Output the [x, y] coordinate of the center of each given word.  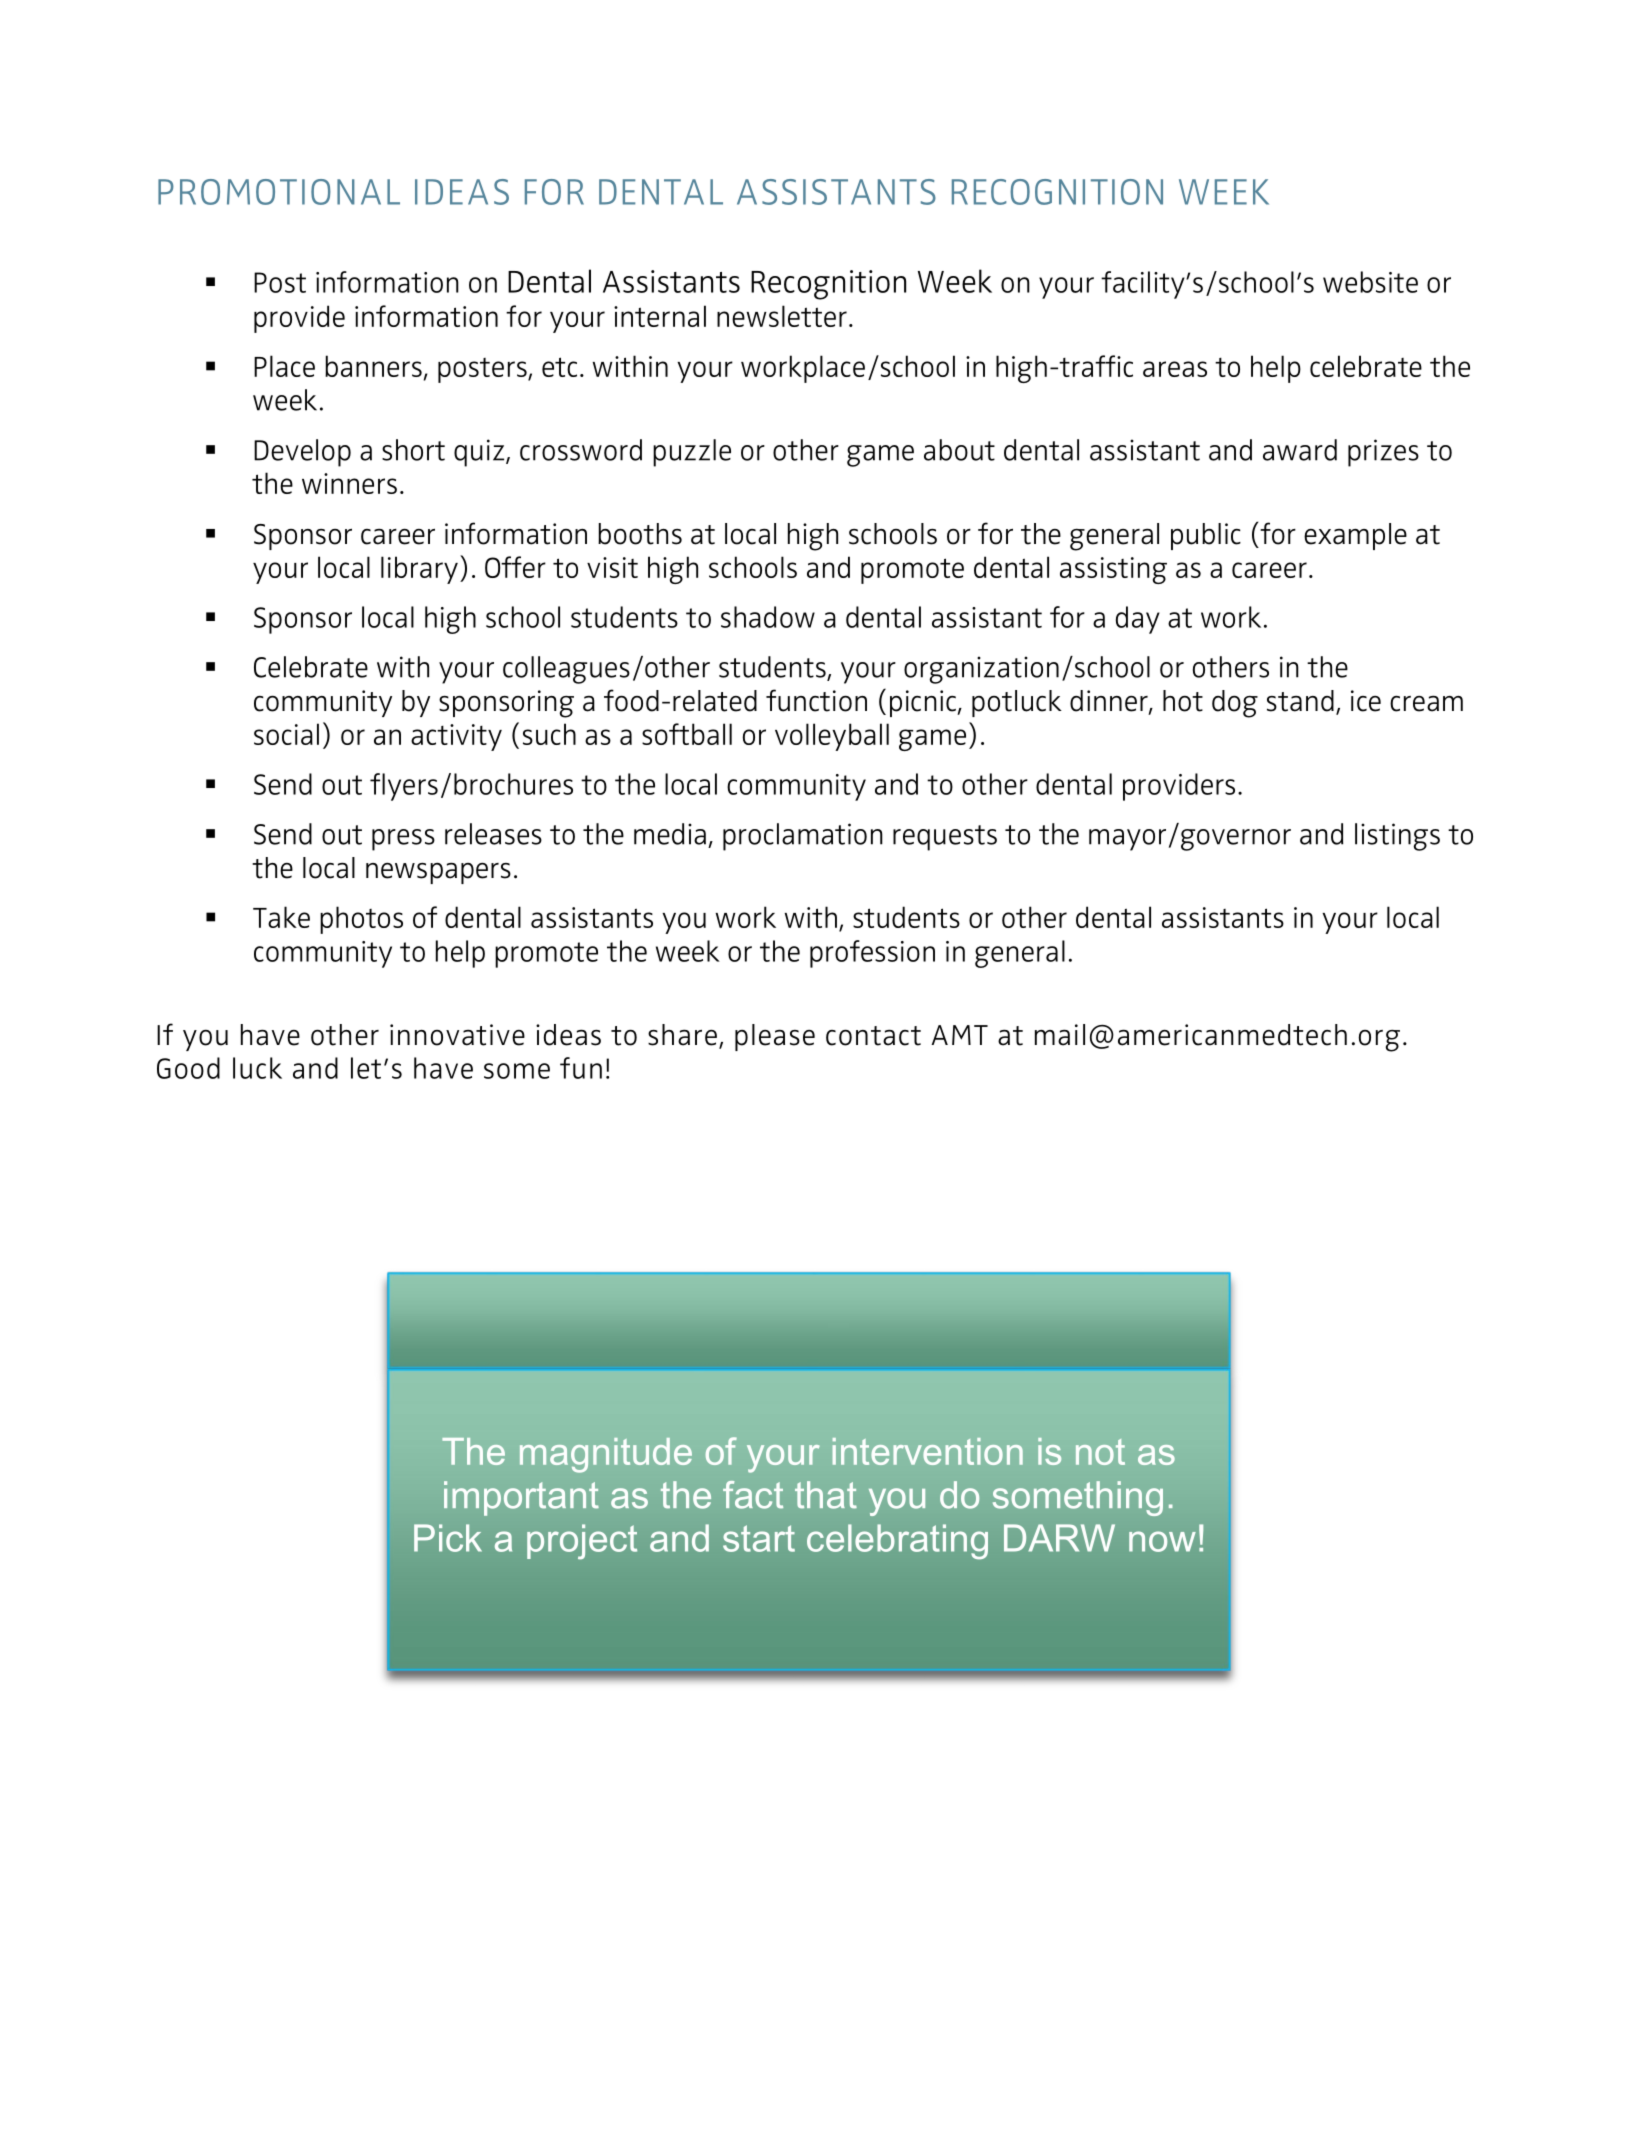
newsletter [782, 316]
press [403, 840]
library [419, 570]
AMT [959, 1035]
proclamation [803, 837]
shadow [768, 617]
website [1370, 282]
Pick [448, 1538]
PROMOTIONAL [279, 192]
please [775, 1037]
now [1162, 1541]
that [826, 1495]
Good [188, 1068]
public [1206, 536]
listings [1397, 837]
